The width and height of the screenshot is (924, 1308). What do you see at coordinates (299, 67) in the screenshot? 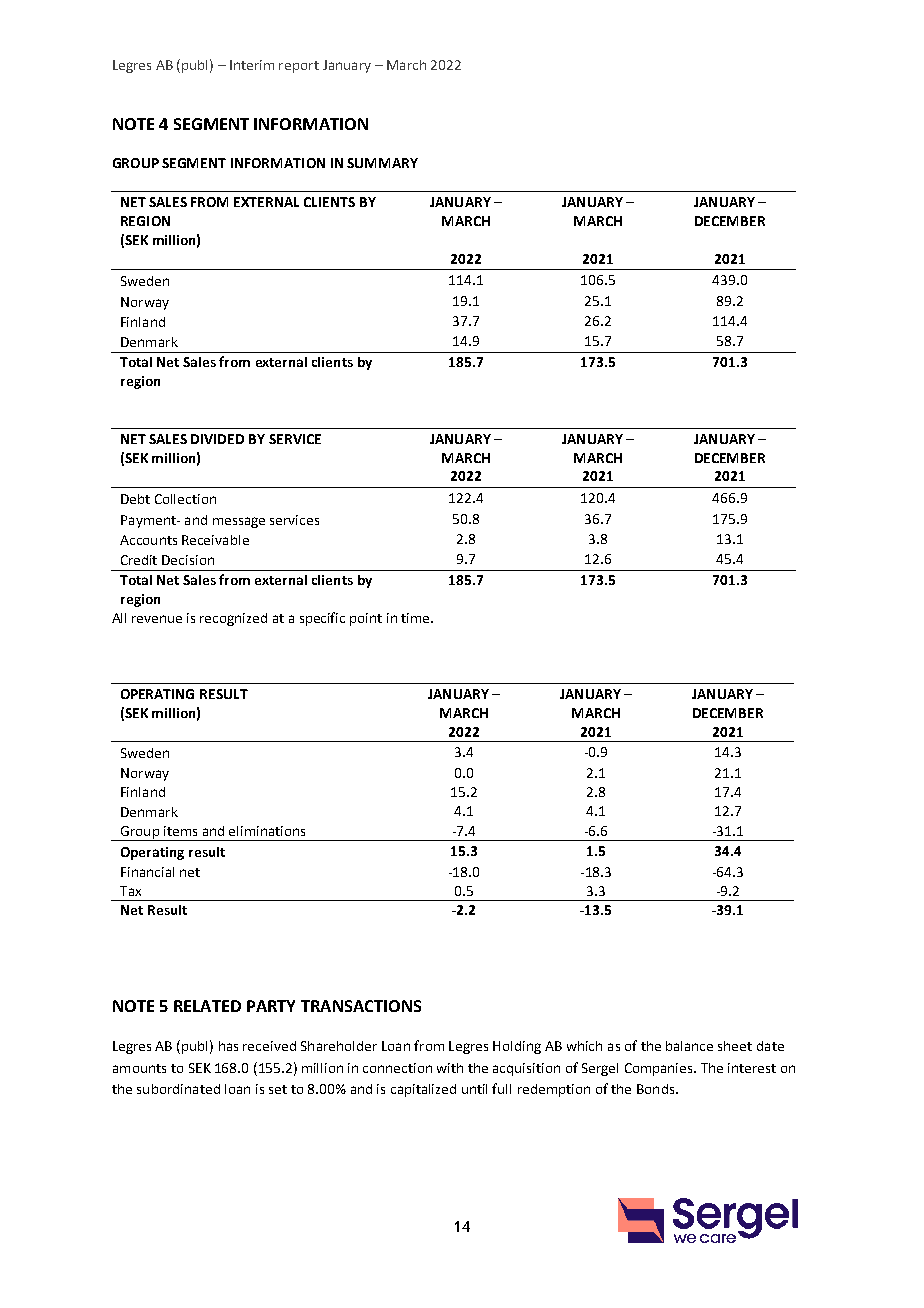
I see `report` at bounding box center [299, 67].
